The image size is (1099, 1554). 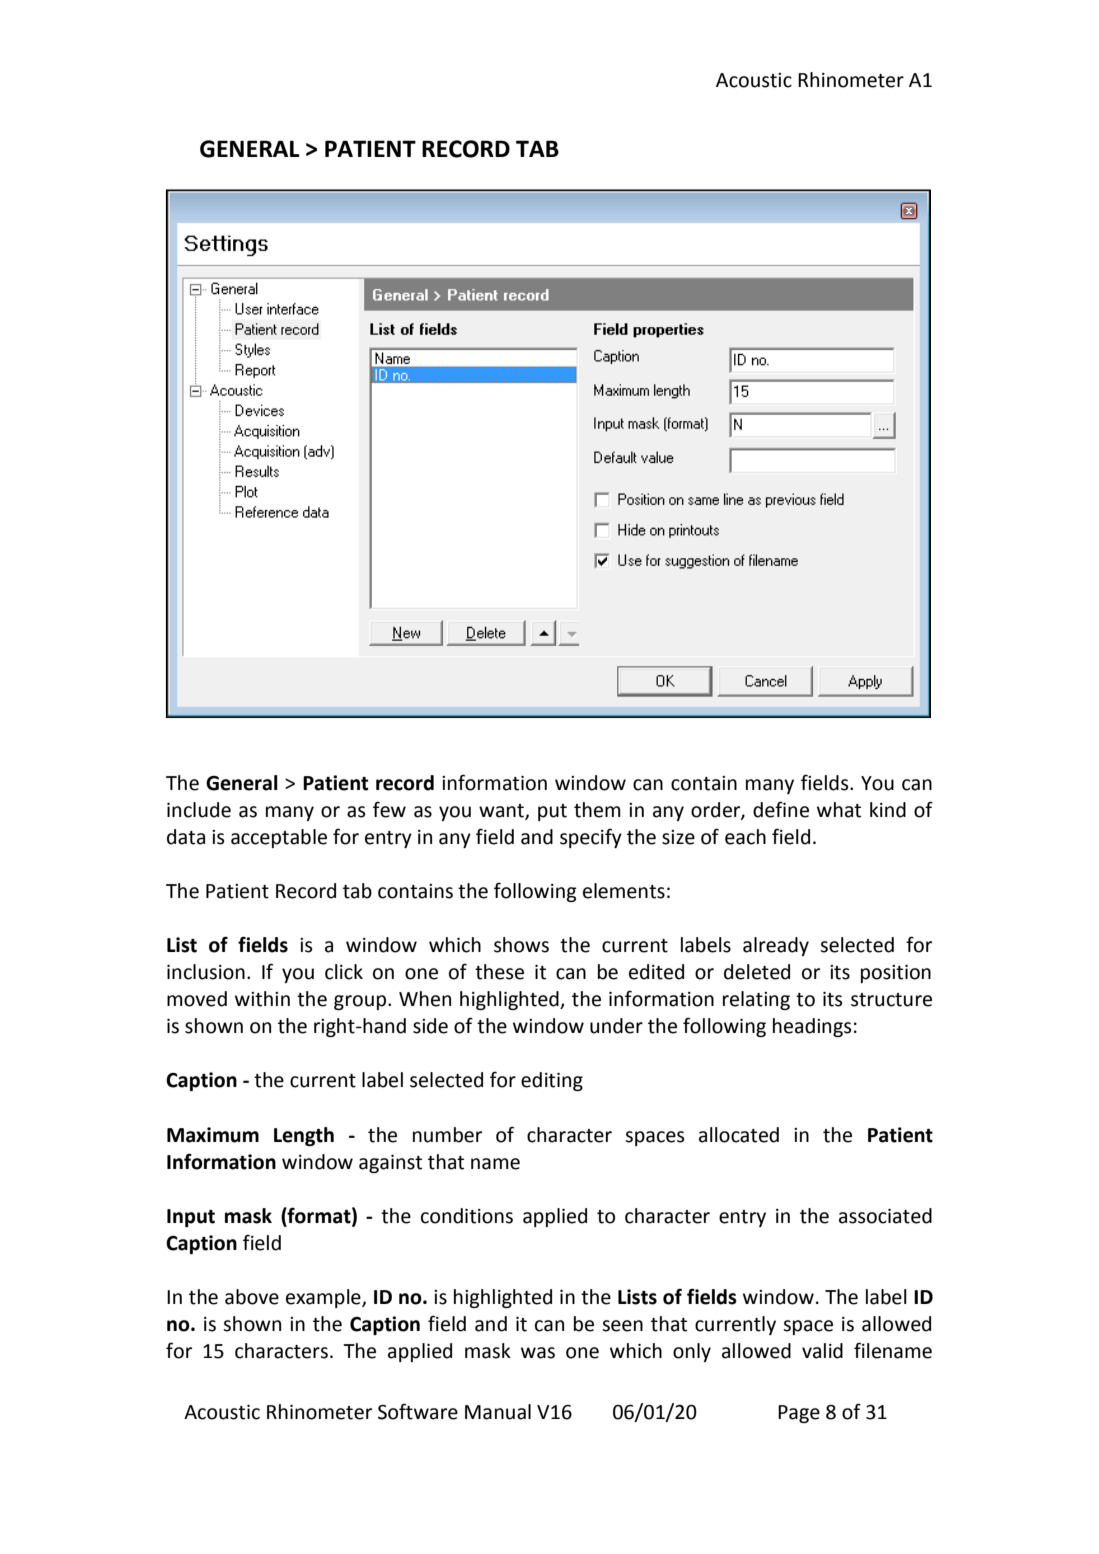 What do you see at coordinates (279, 838) in the page?
I see `acceptable` at bounding box center [279, 838].
